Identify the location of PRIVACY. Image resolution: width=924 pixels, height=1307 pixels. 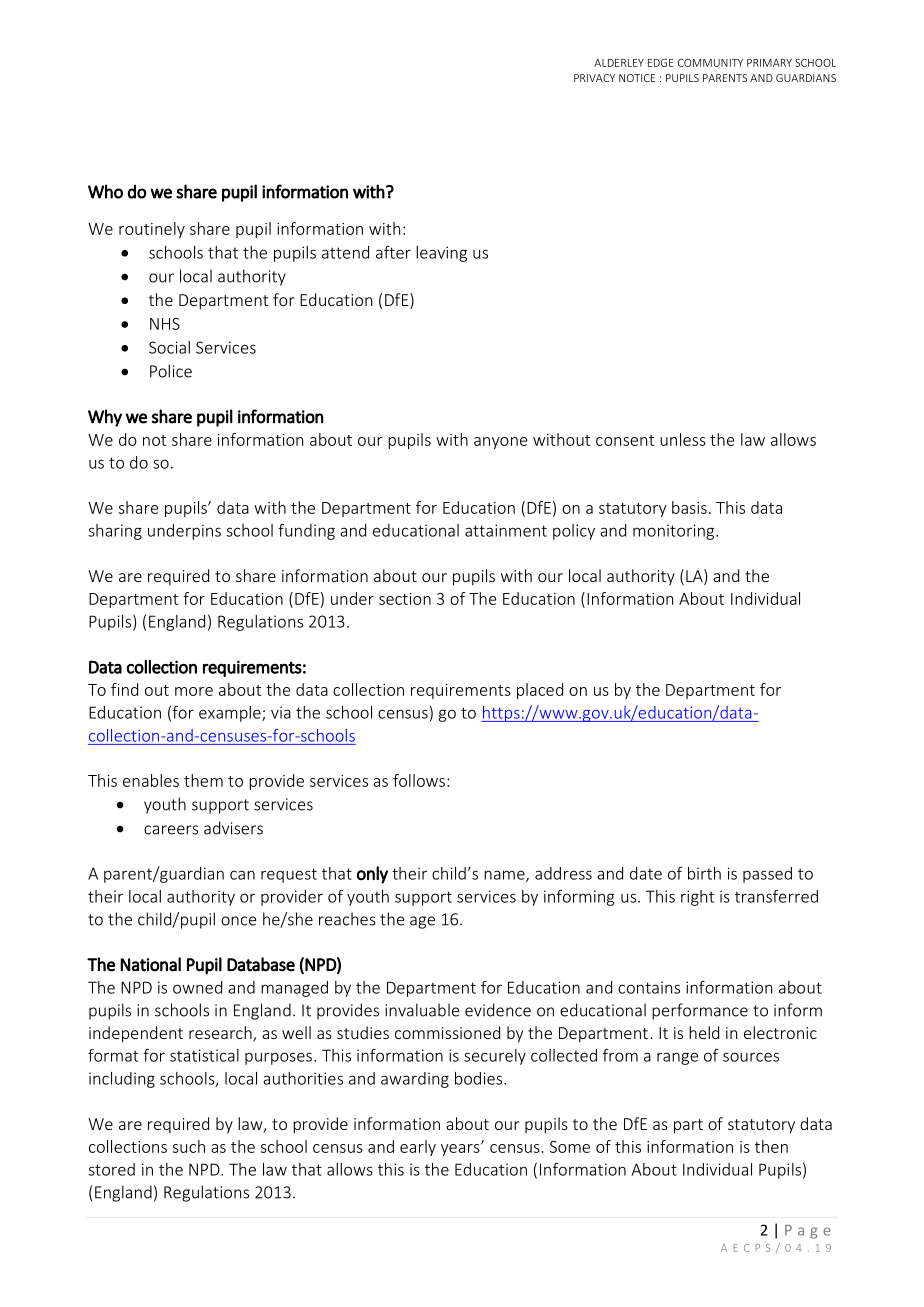
(594, 78).
